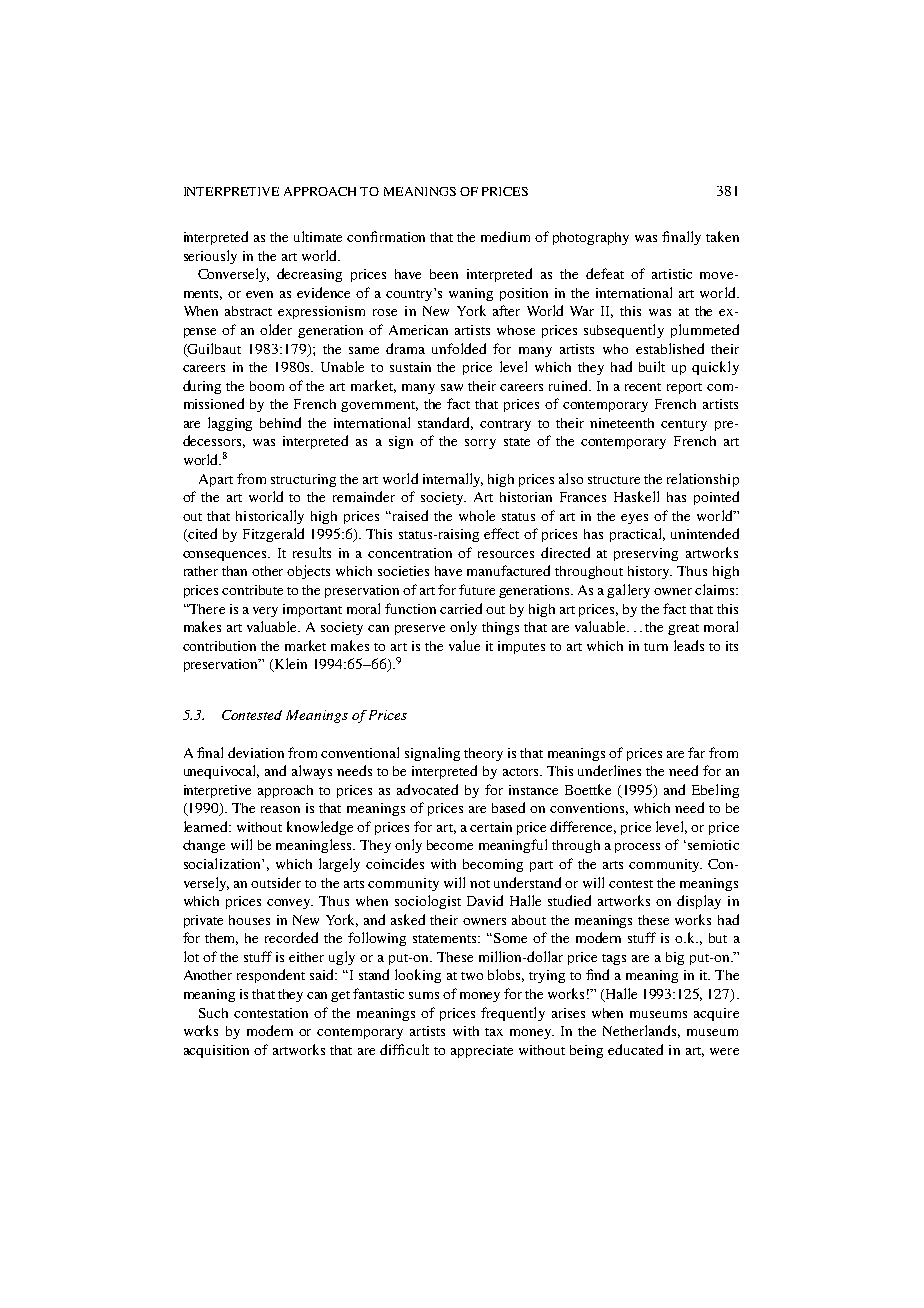 Image resolution: width=924 pixels, height=1308 pixels. What do you see at coordinates (656, 647) in the image?
I see `turn` at bounding box center [656, 647].
